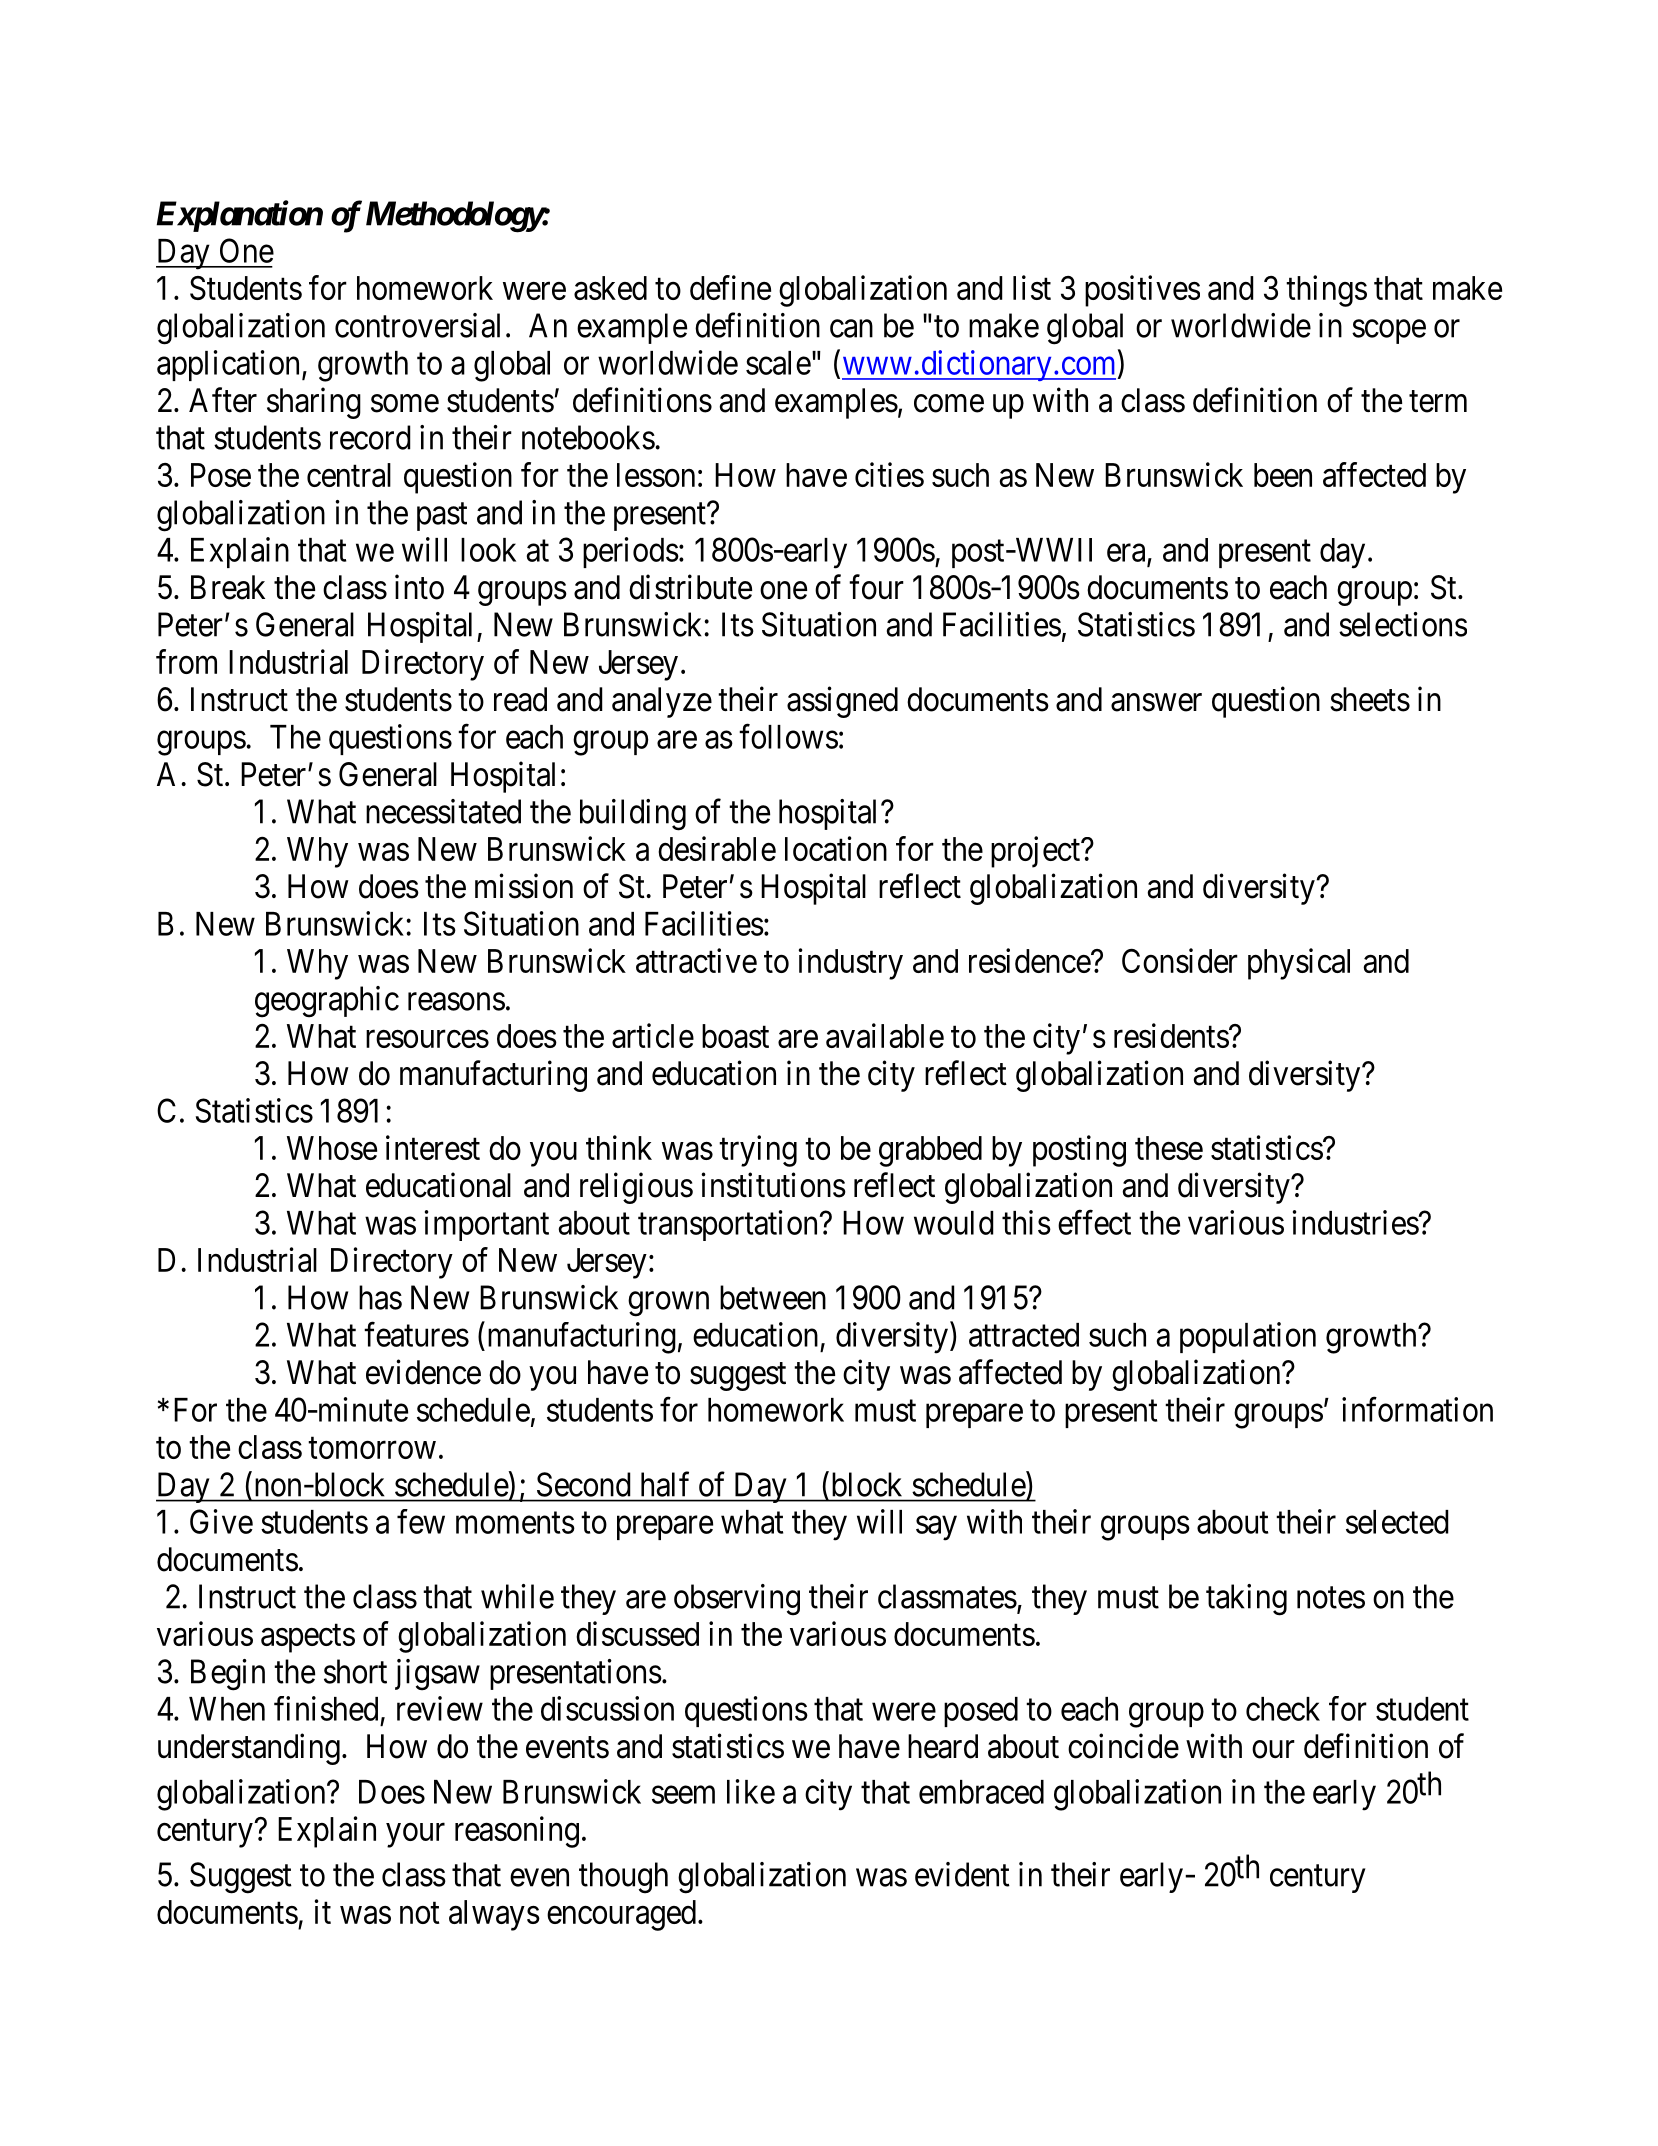  What do you see at coordinates (758, 1151) in the screenshot?
I see `trying` at bounding box center [758, 1151].
